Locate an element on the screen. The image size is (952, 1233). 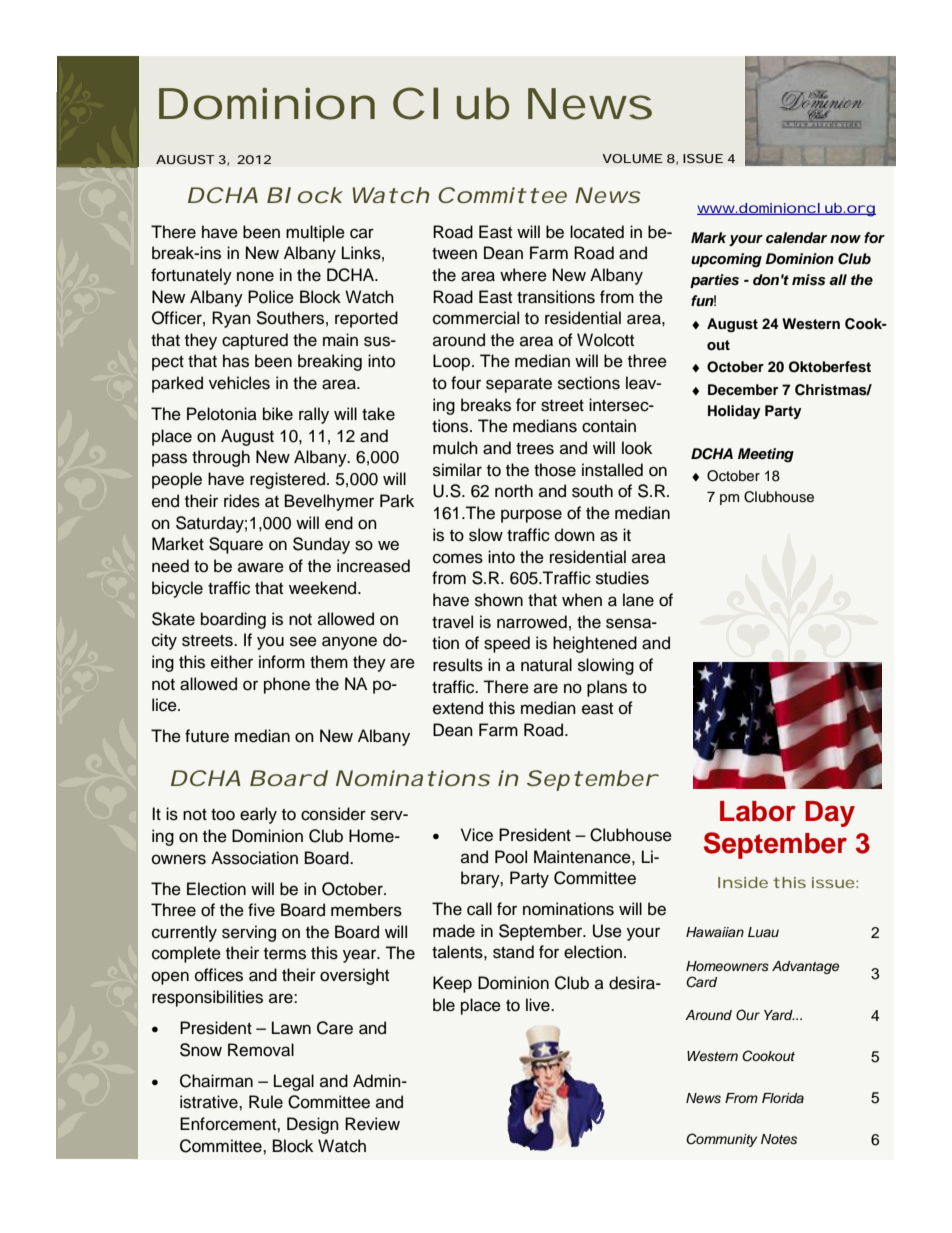
located is located at coordinates (597, 232).
